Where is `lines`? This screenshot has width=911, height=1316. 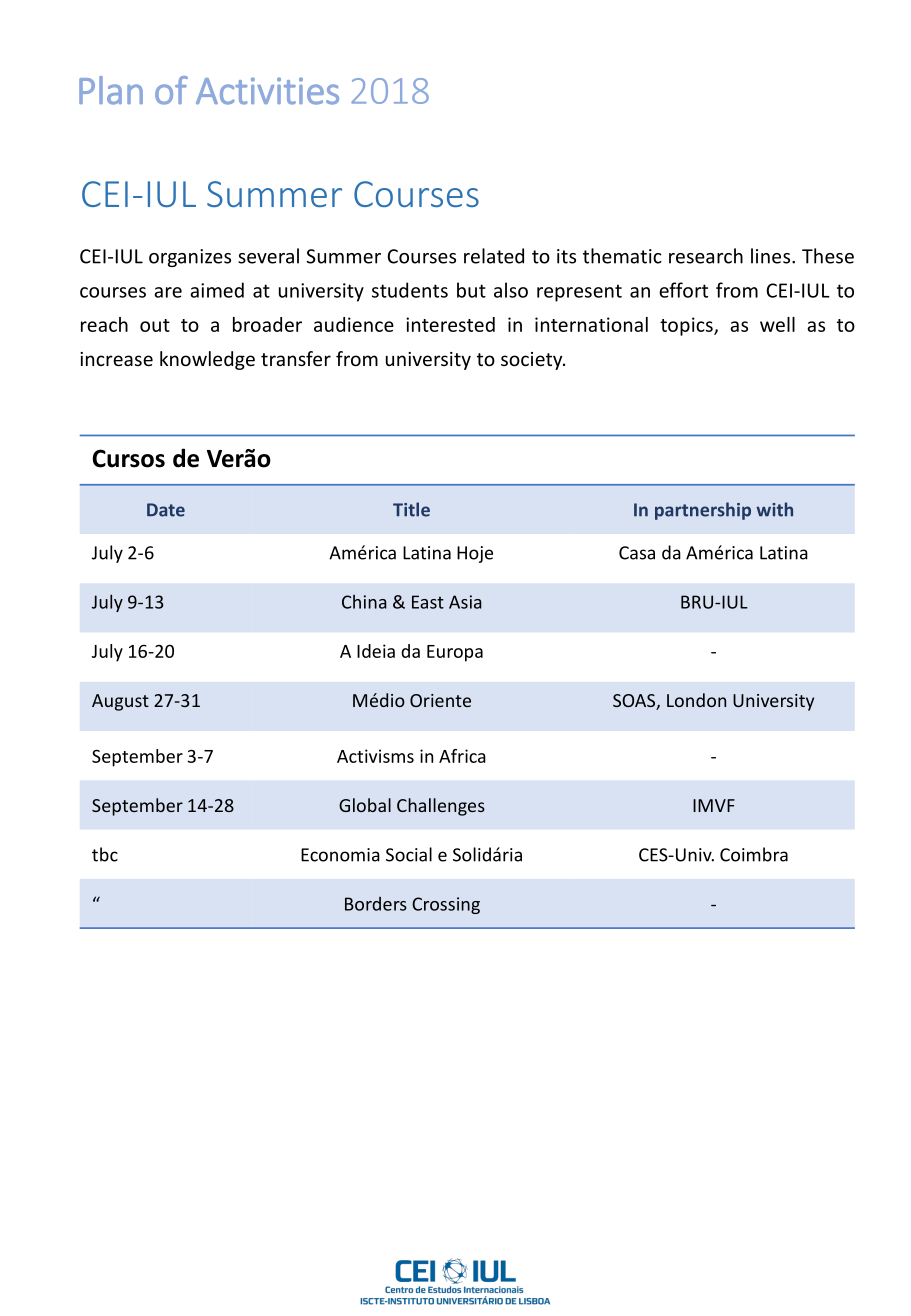
lines is located at coordinates (772, 256).
